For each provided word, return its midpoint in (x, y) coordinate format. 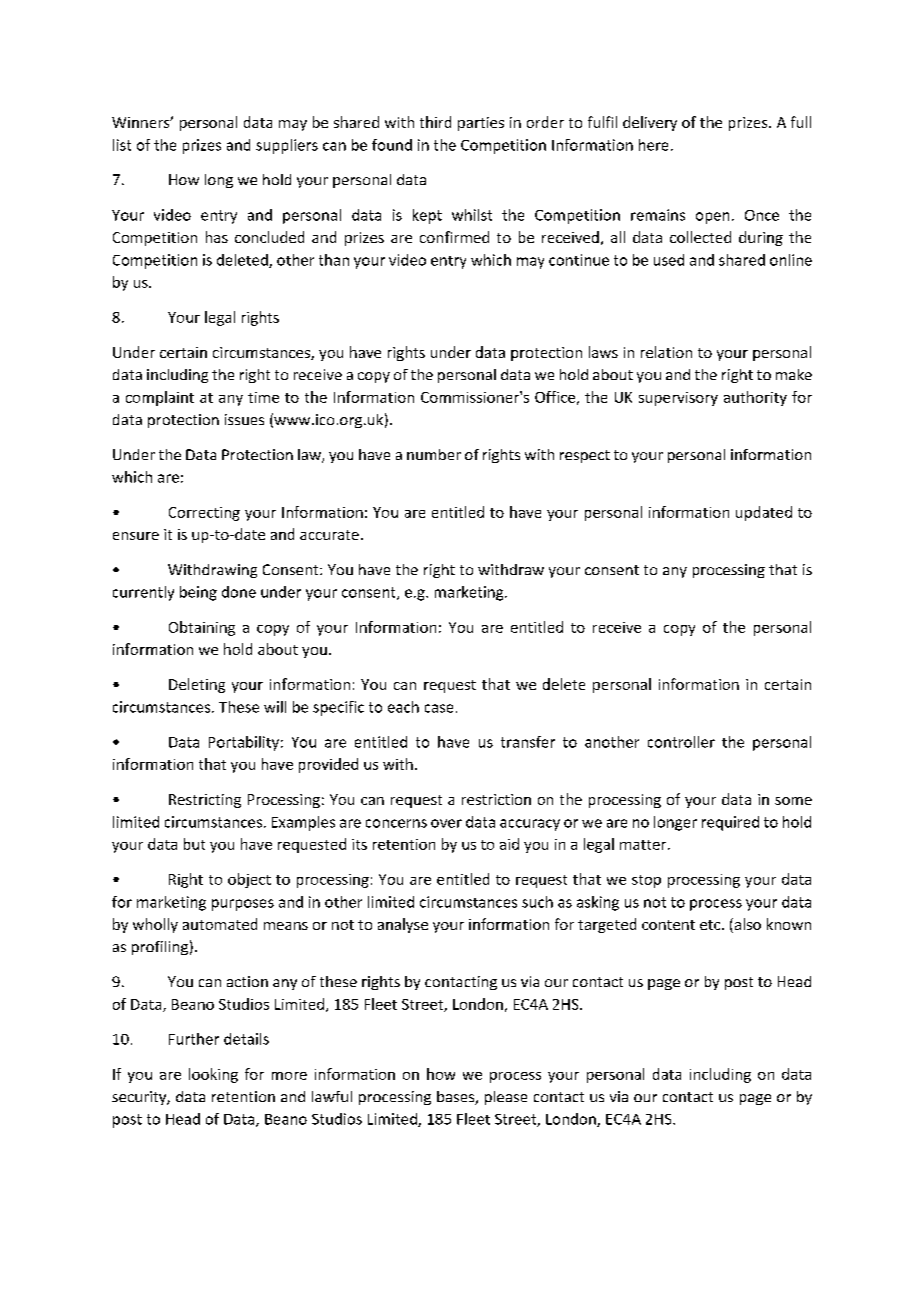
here (653, 145)
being (198, 593)
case (439, 708)
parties (481, 124)
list (122, 145)
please (506, 1098)
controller (681, 742)
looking (213, 1075)
